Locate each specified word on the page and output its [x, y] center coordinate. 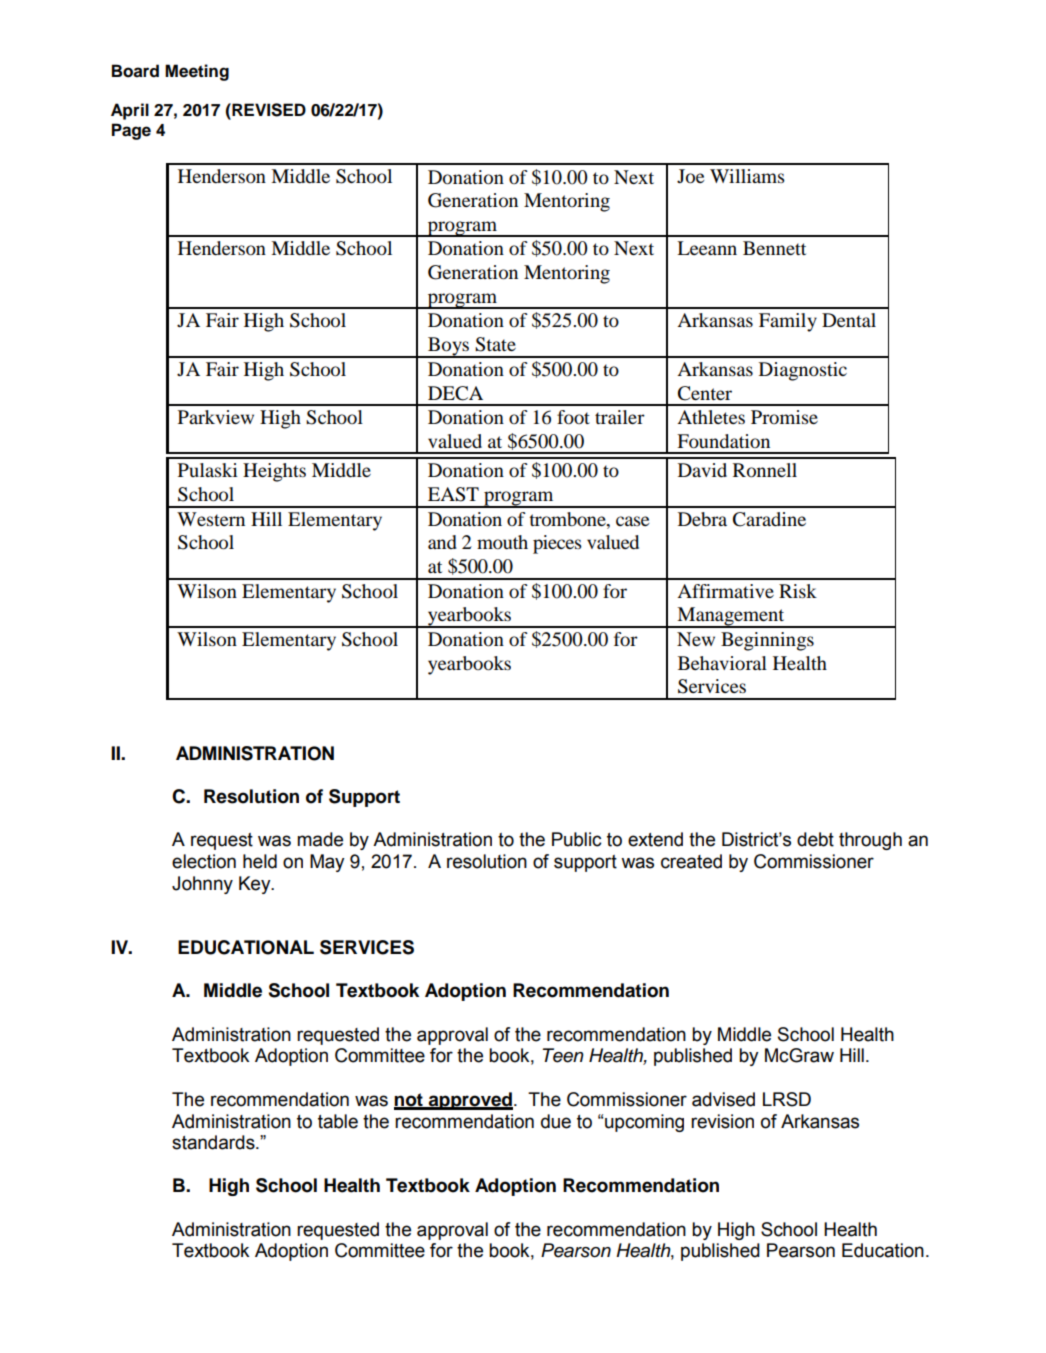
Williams [747, 176]
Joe [690, 176]
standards [214, 1142]
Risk [798, 591]
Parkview [216, 417]
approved [470, 1101]
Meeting [197, 72]
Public [577, 839]
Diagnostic [803, 371]
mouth [502, 542]
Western [211, 519]
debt [815, 839]
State [495, 344]
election [204, 861]
